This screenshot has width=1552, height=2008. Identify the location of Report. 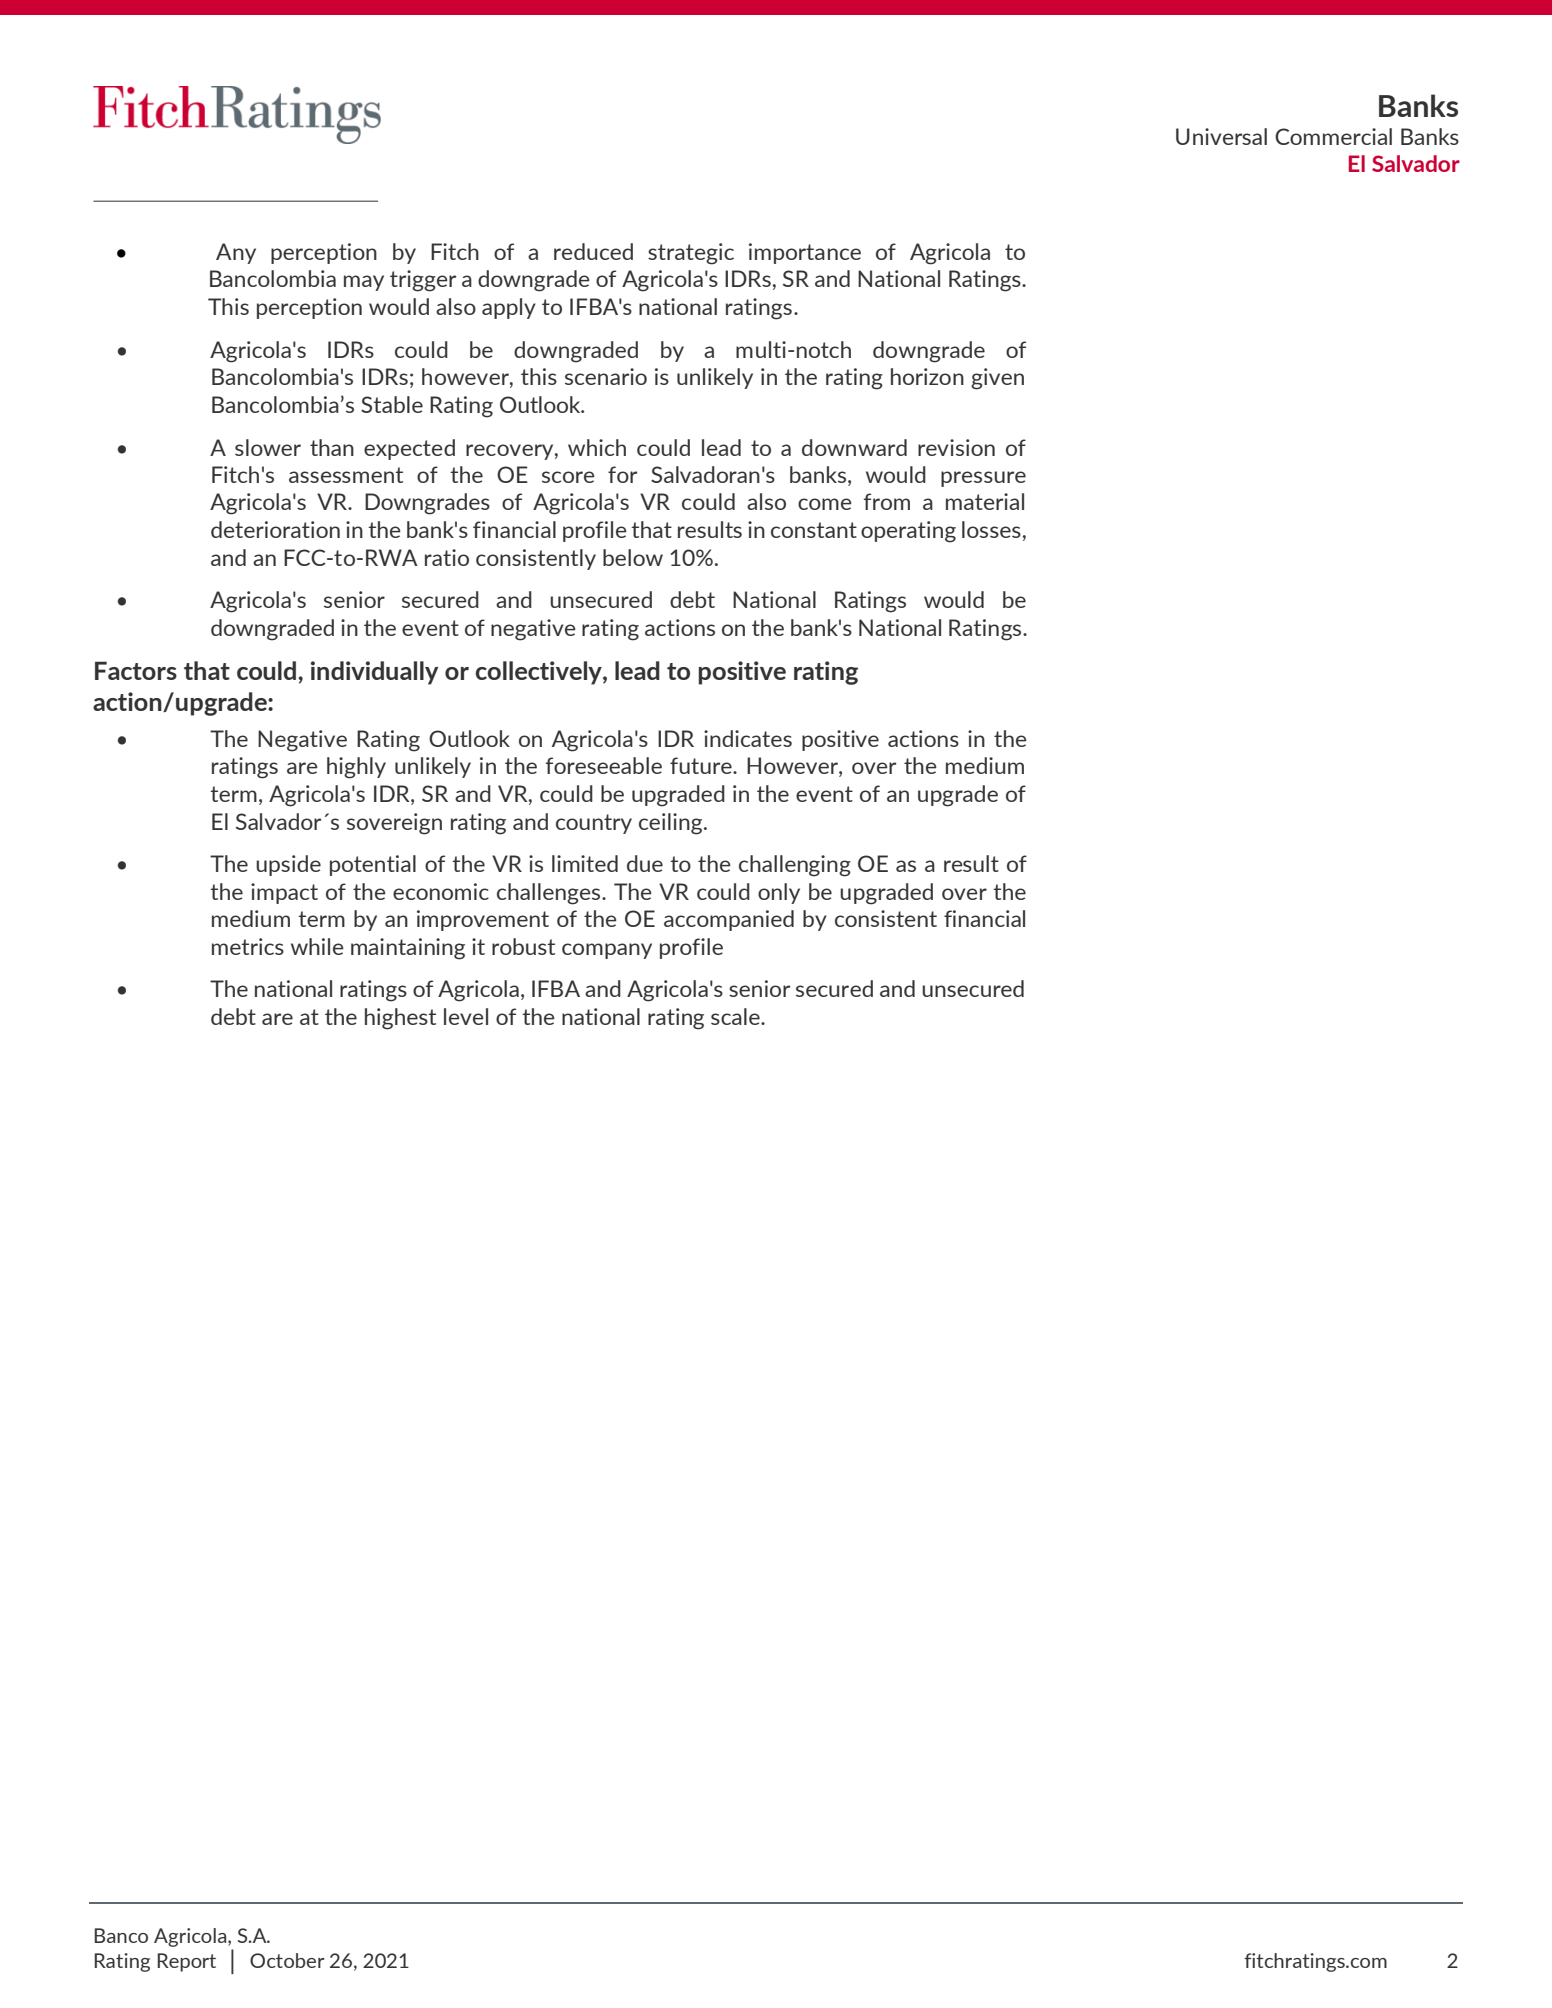
(186, 1962).
